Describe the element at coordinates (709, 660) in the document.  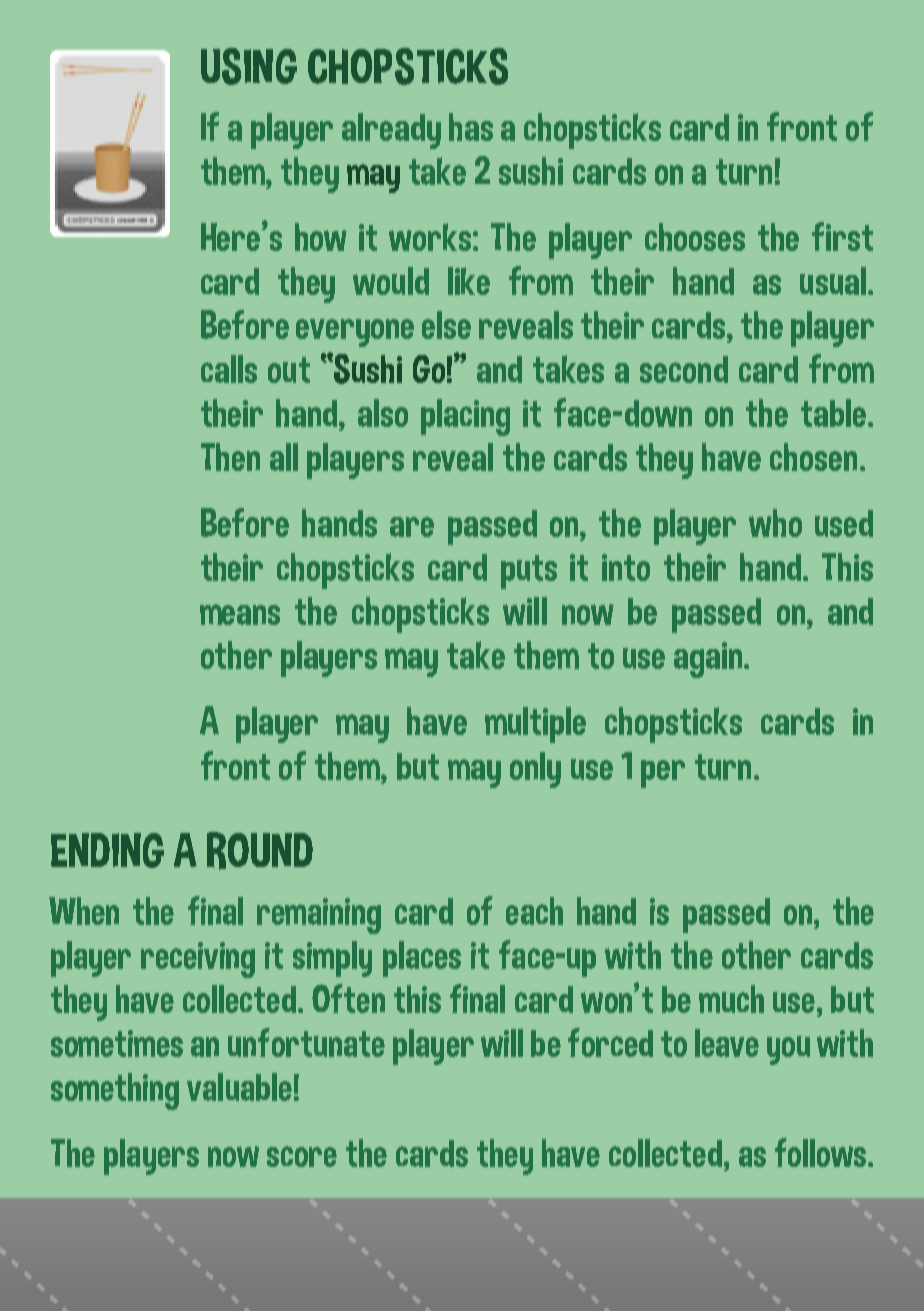
I see `again` at that location.
